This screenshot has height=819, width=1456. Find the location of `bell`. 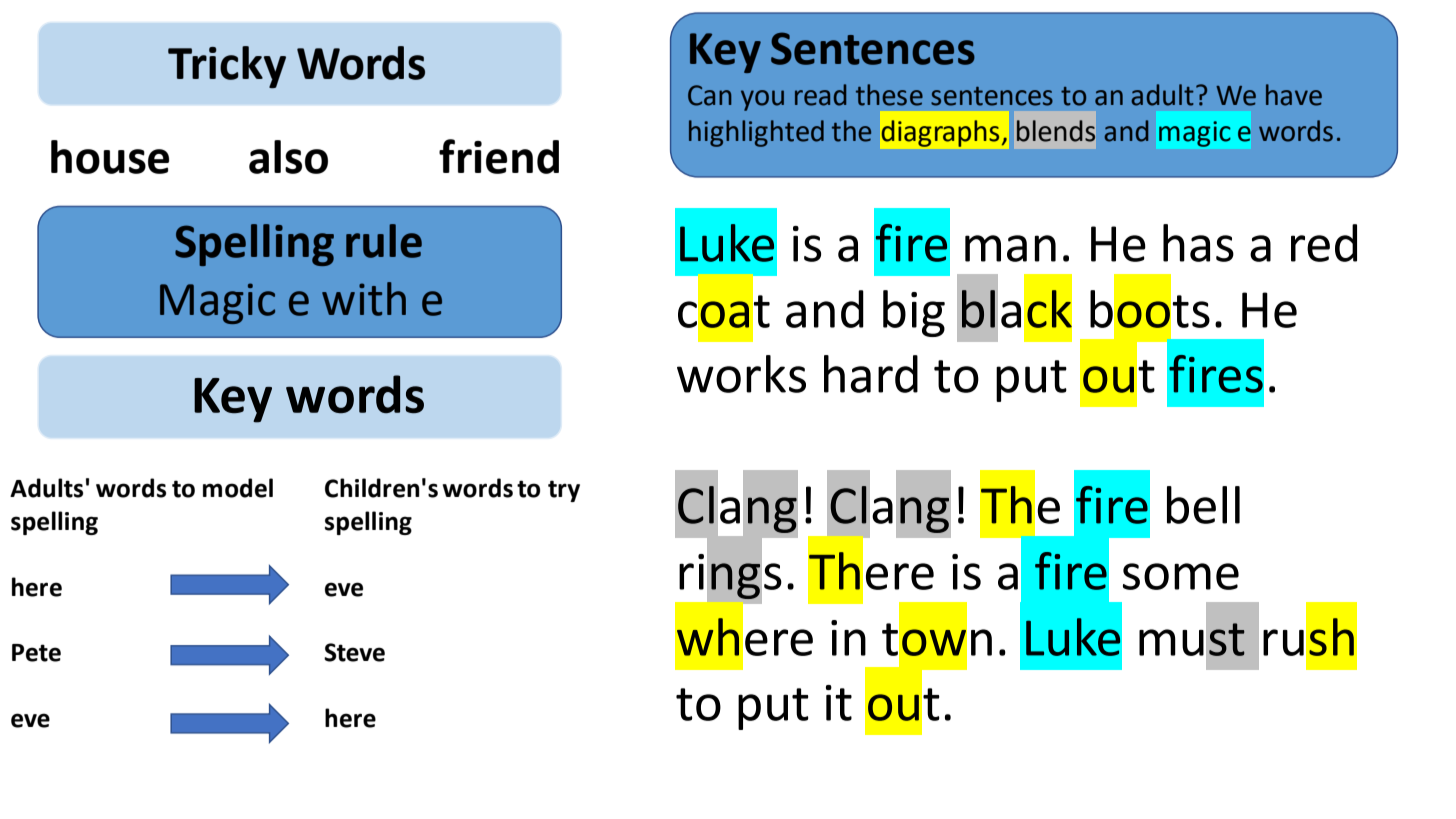

bell is located at coordinates (1203, 505).
